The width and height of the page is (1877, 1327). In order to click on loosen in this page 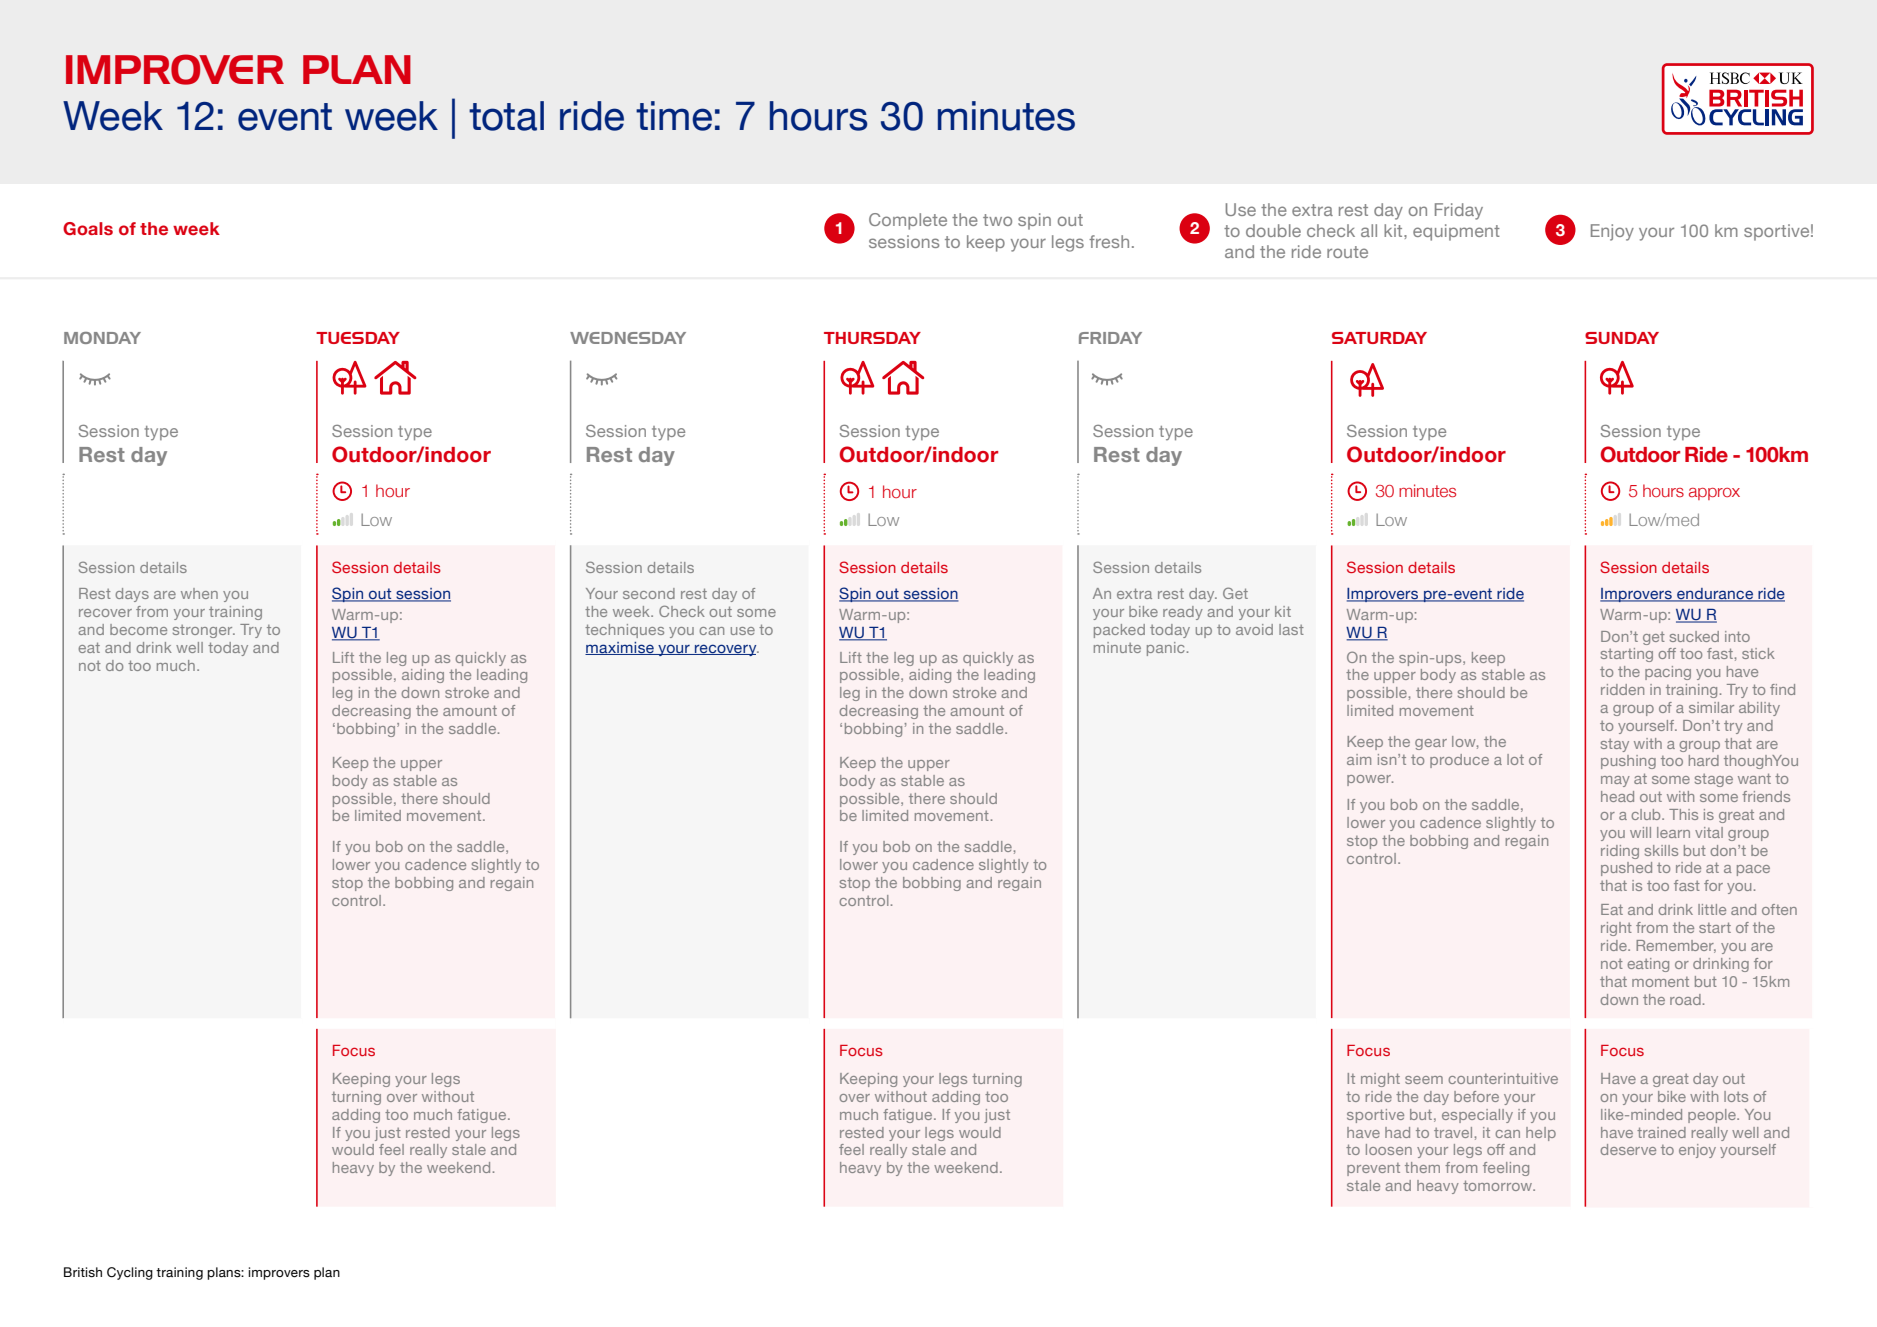, I will do `click(1389, 1149)`.
